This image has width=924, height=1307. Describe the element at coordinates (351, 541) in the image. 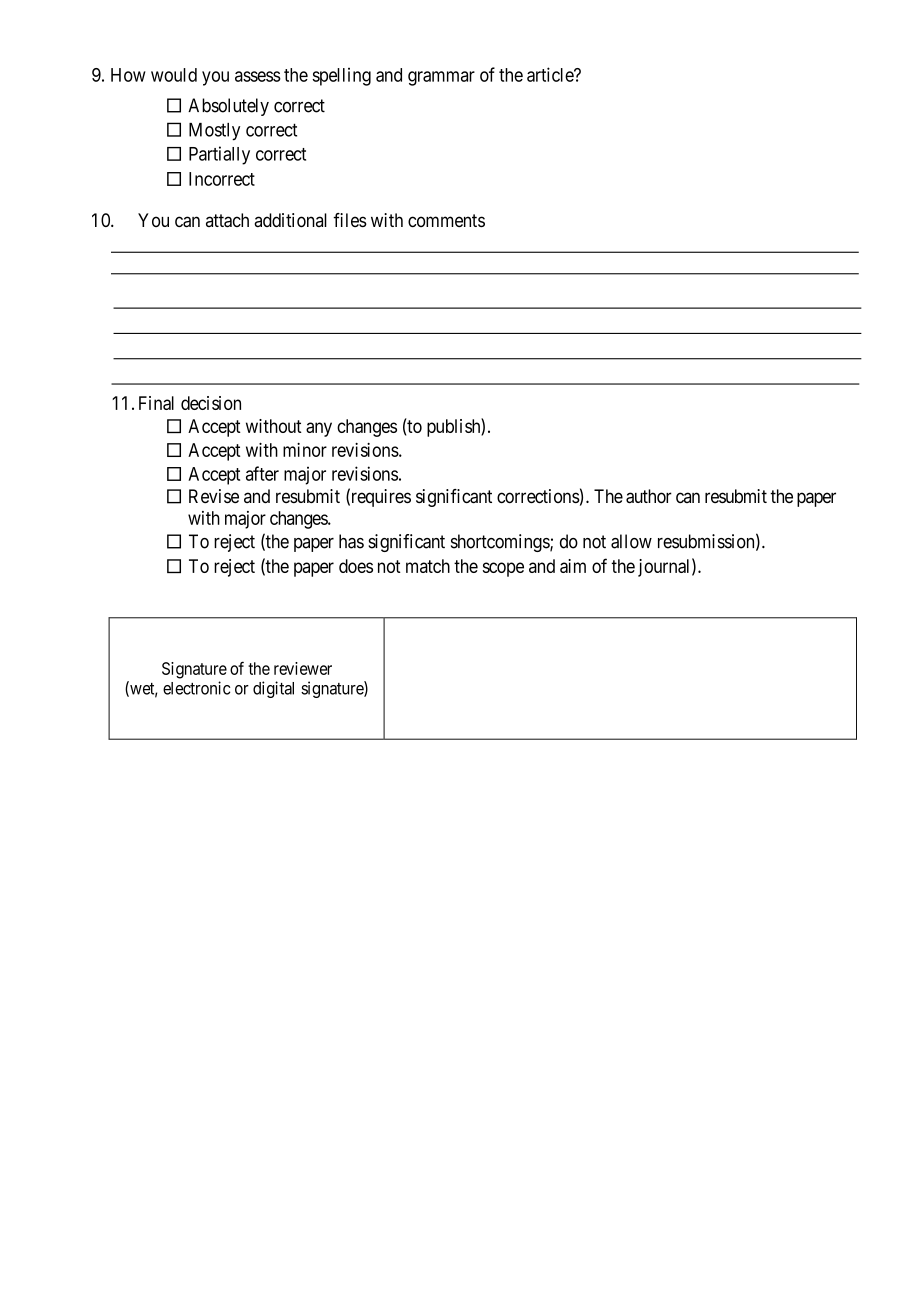

I see `has` at that location.
